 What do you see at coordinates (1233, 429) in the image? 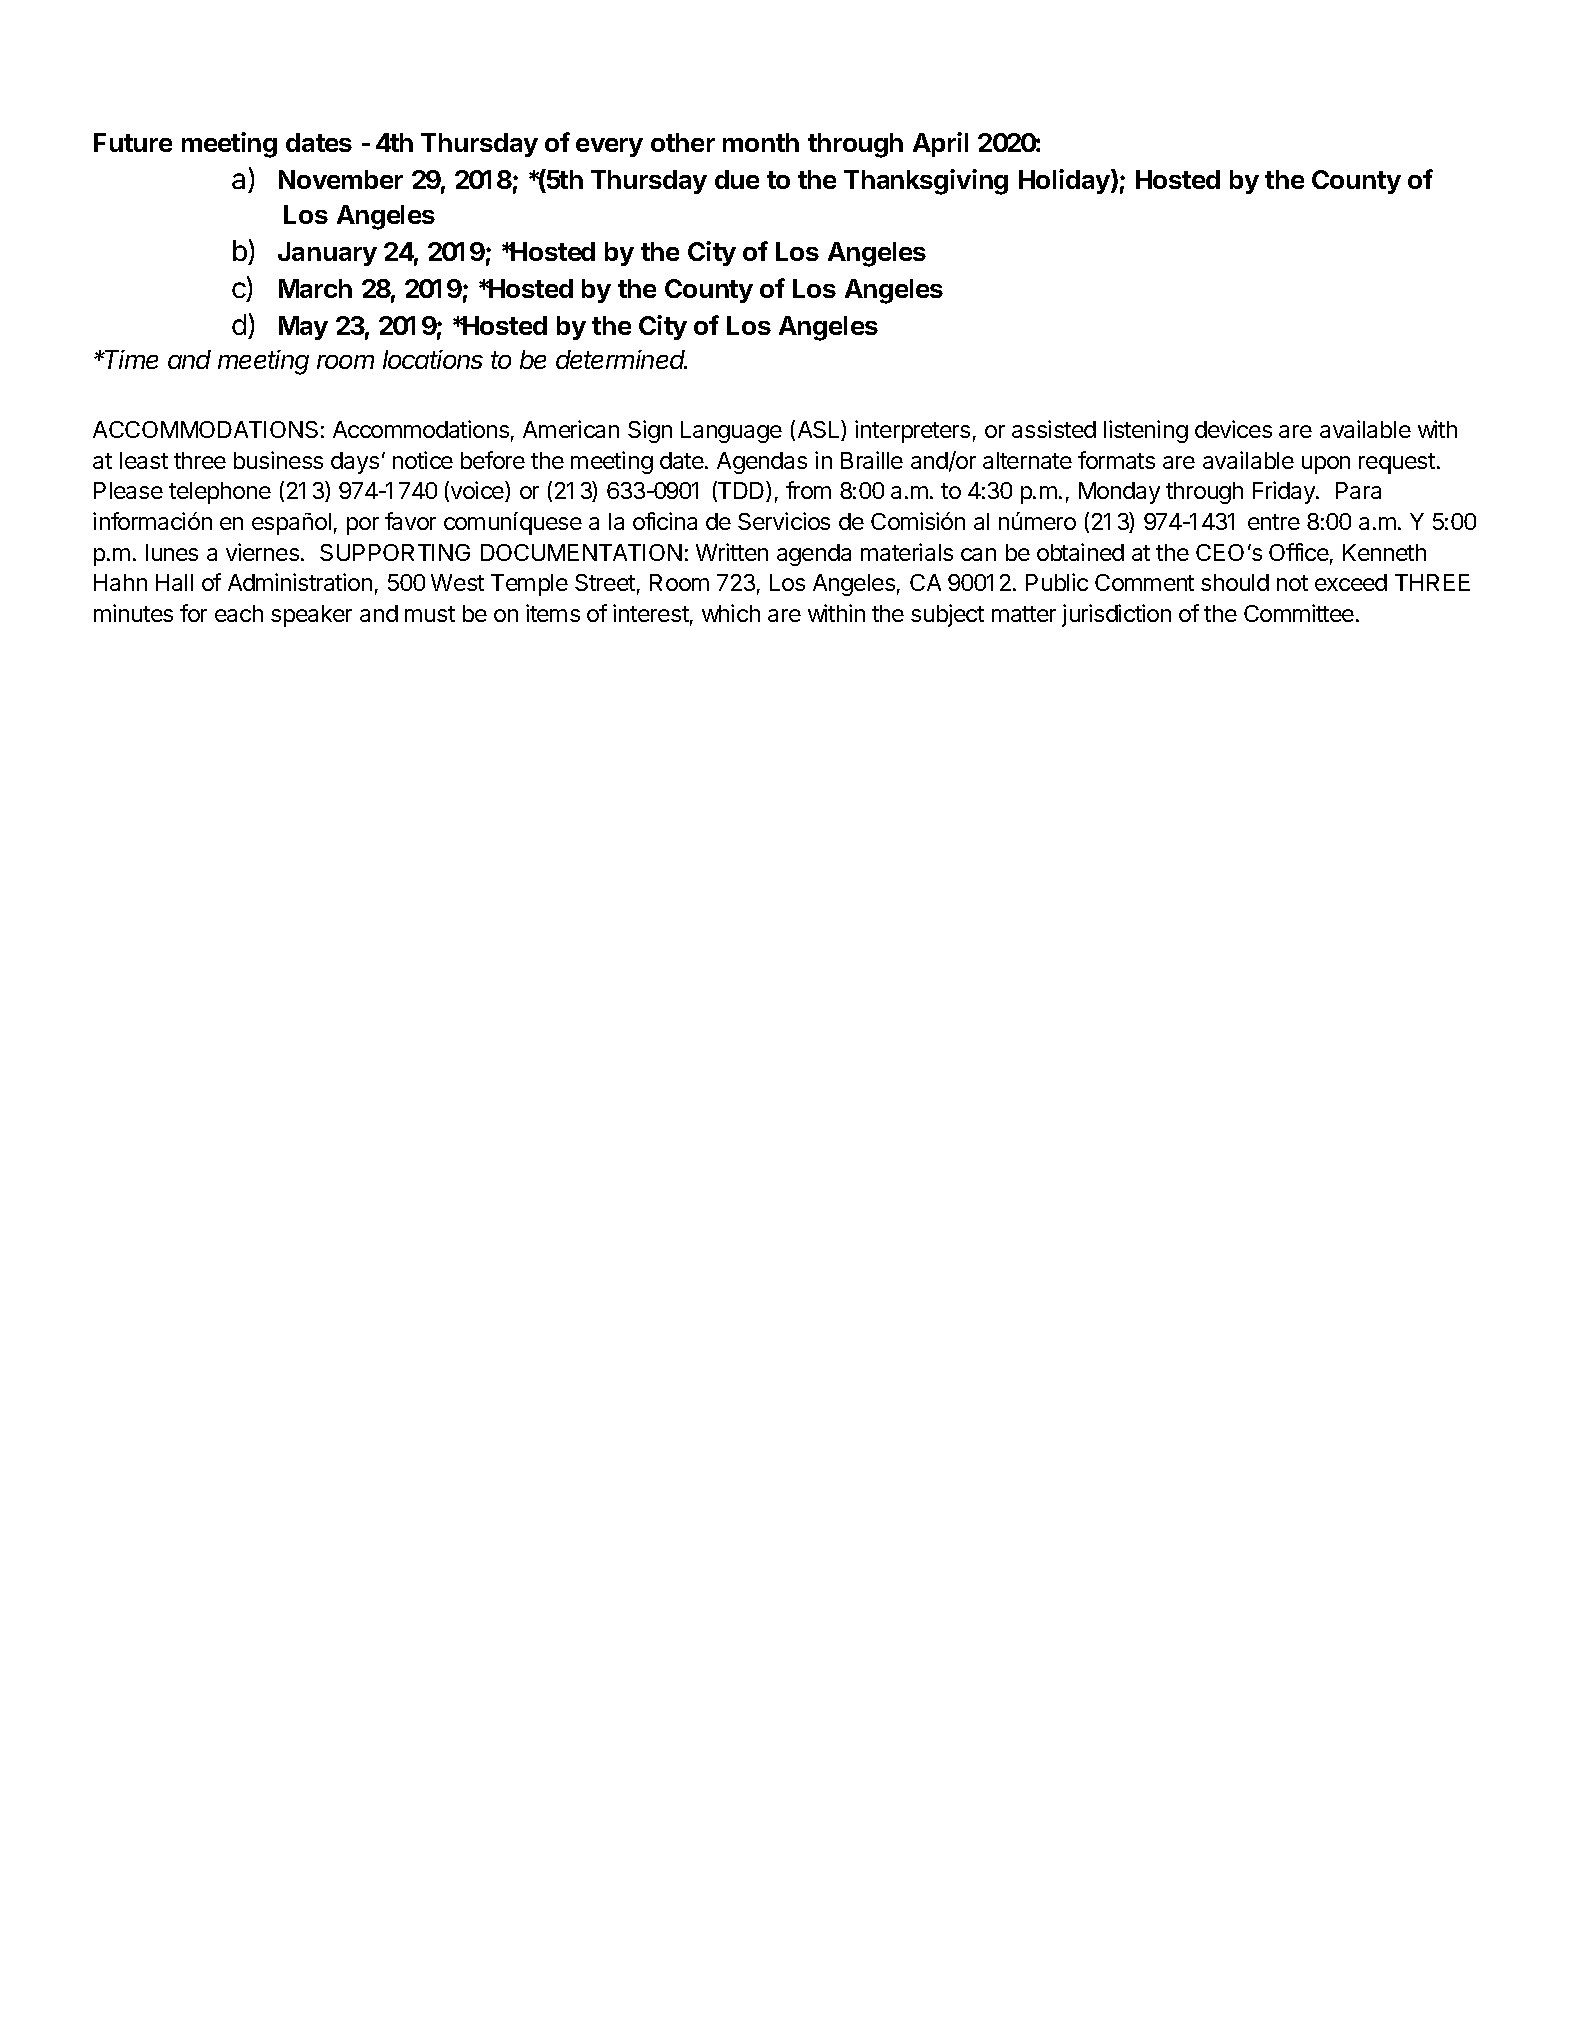
I see `devices` at bounding box center [1233, 429].
